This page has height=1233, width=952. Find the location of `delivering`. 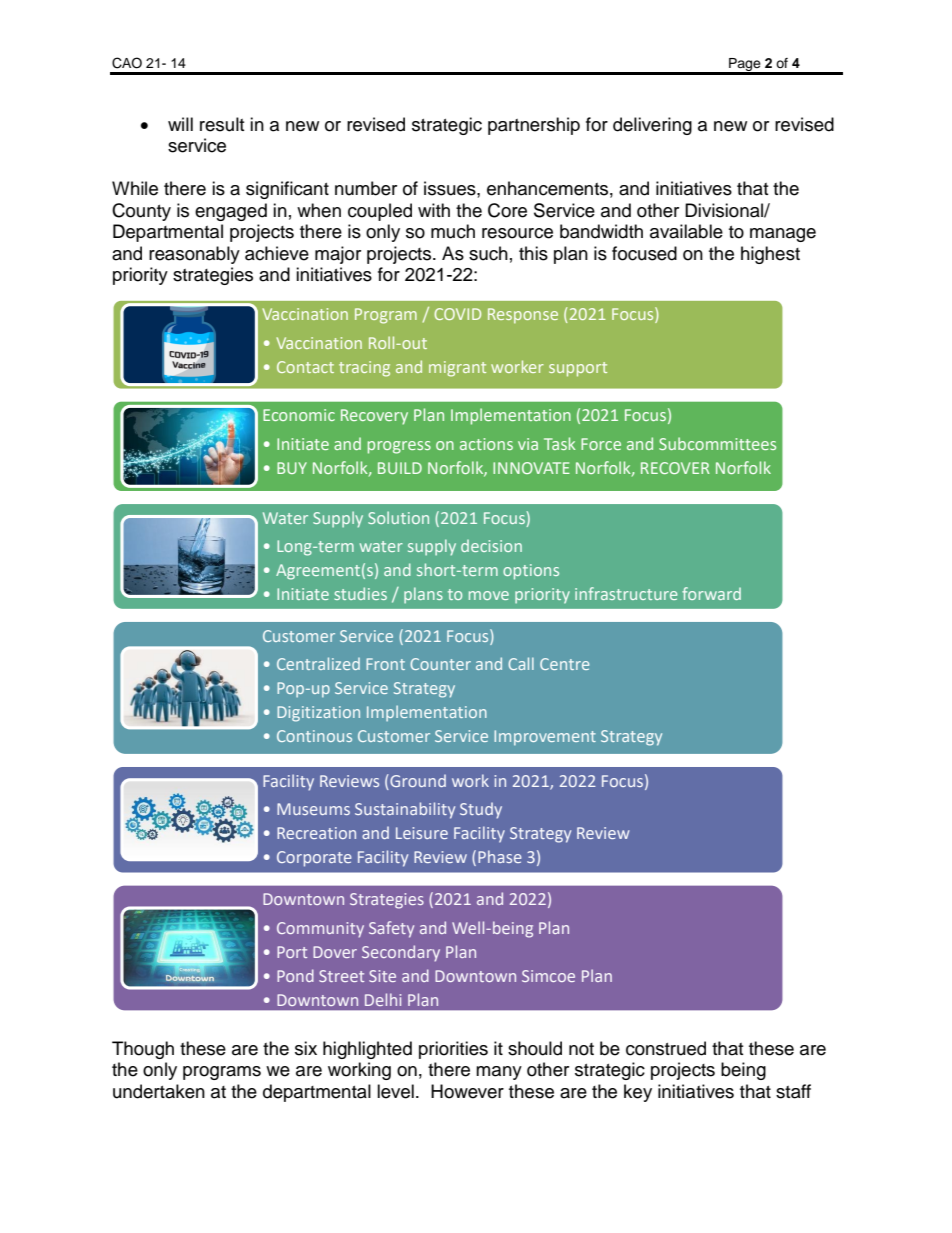

delivering is located at coordinates (652, 126).
